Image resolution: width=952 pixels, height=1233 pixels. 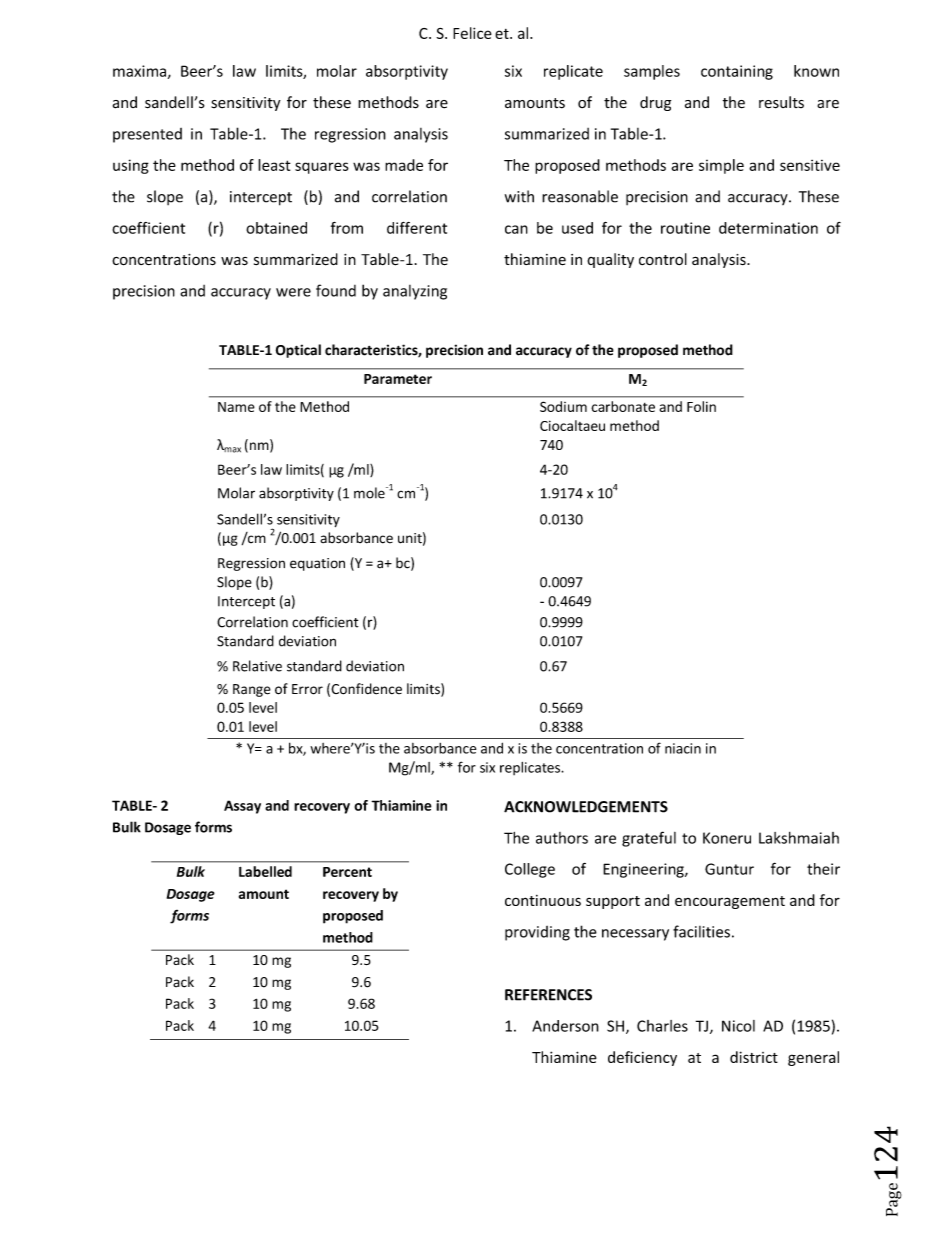 What do you see at coordinates (265, 871) in the screenshot?
I see `Labelled` at bounding box center [265, 871].
